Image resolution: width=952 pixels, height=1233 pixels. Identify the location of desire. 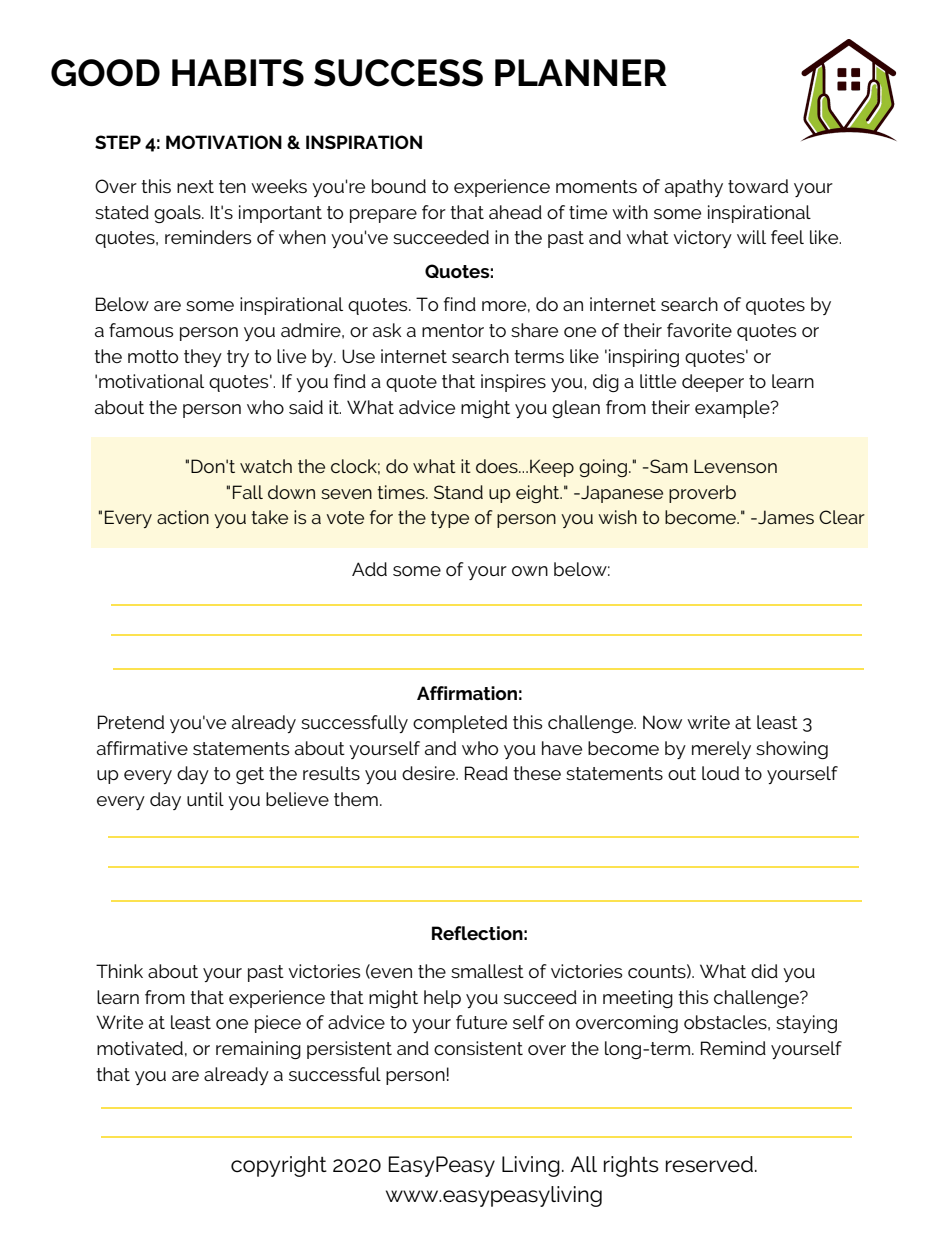
(429, 773).
